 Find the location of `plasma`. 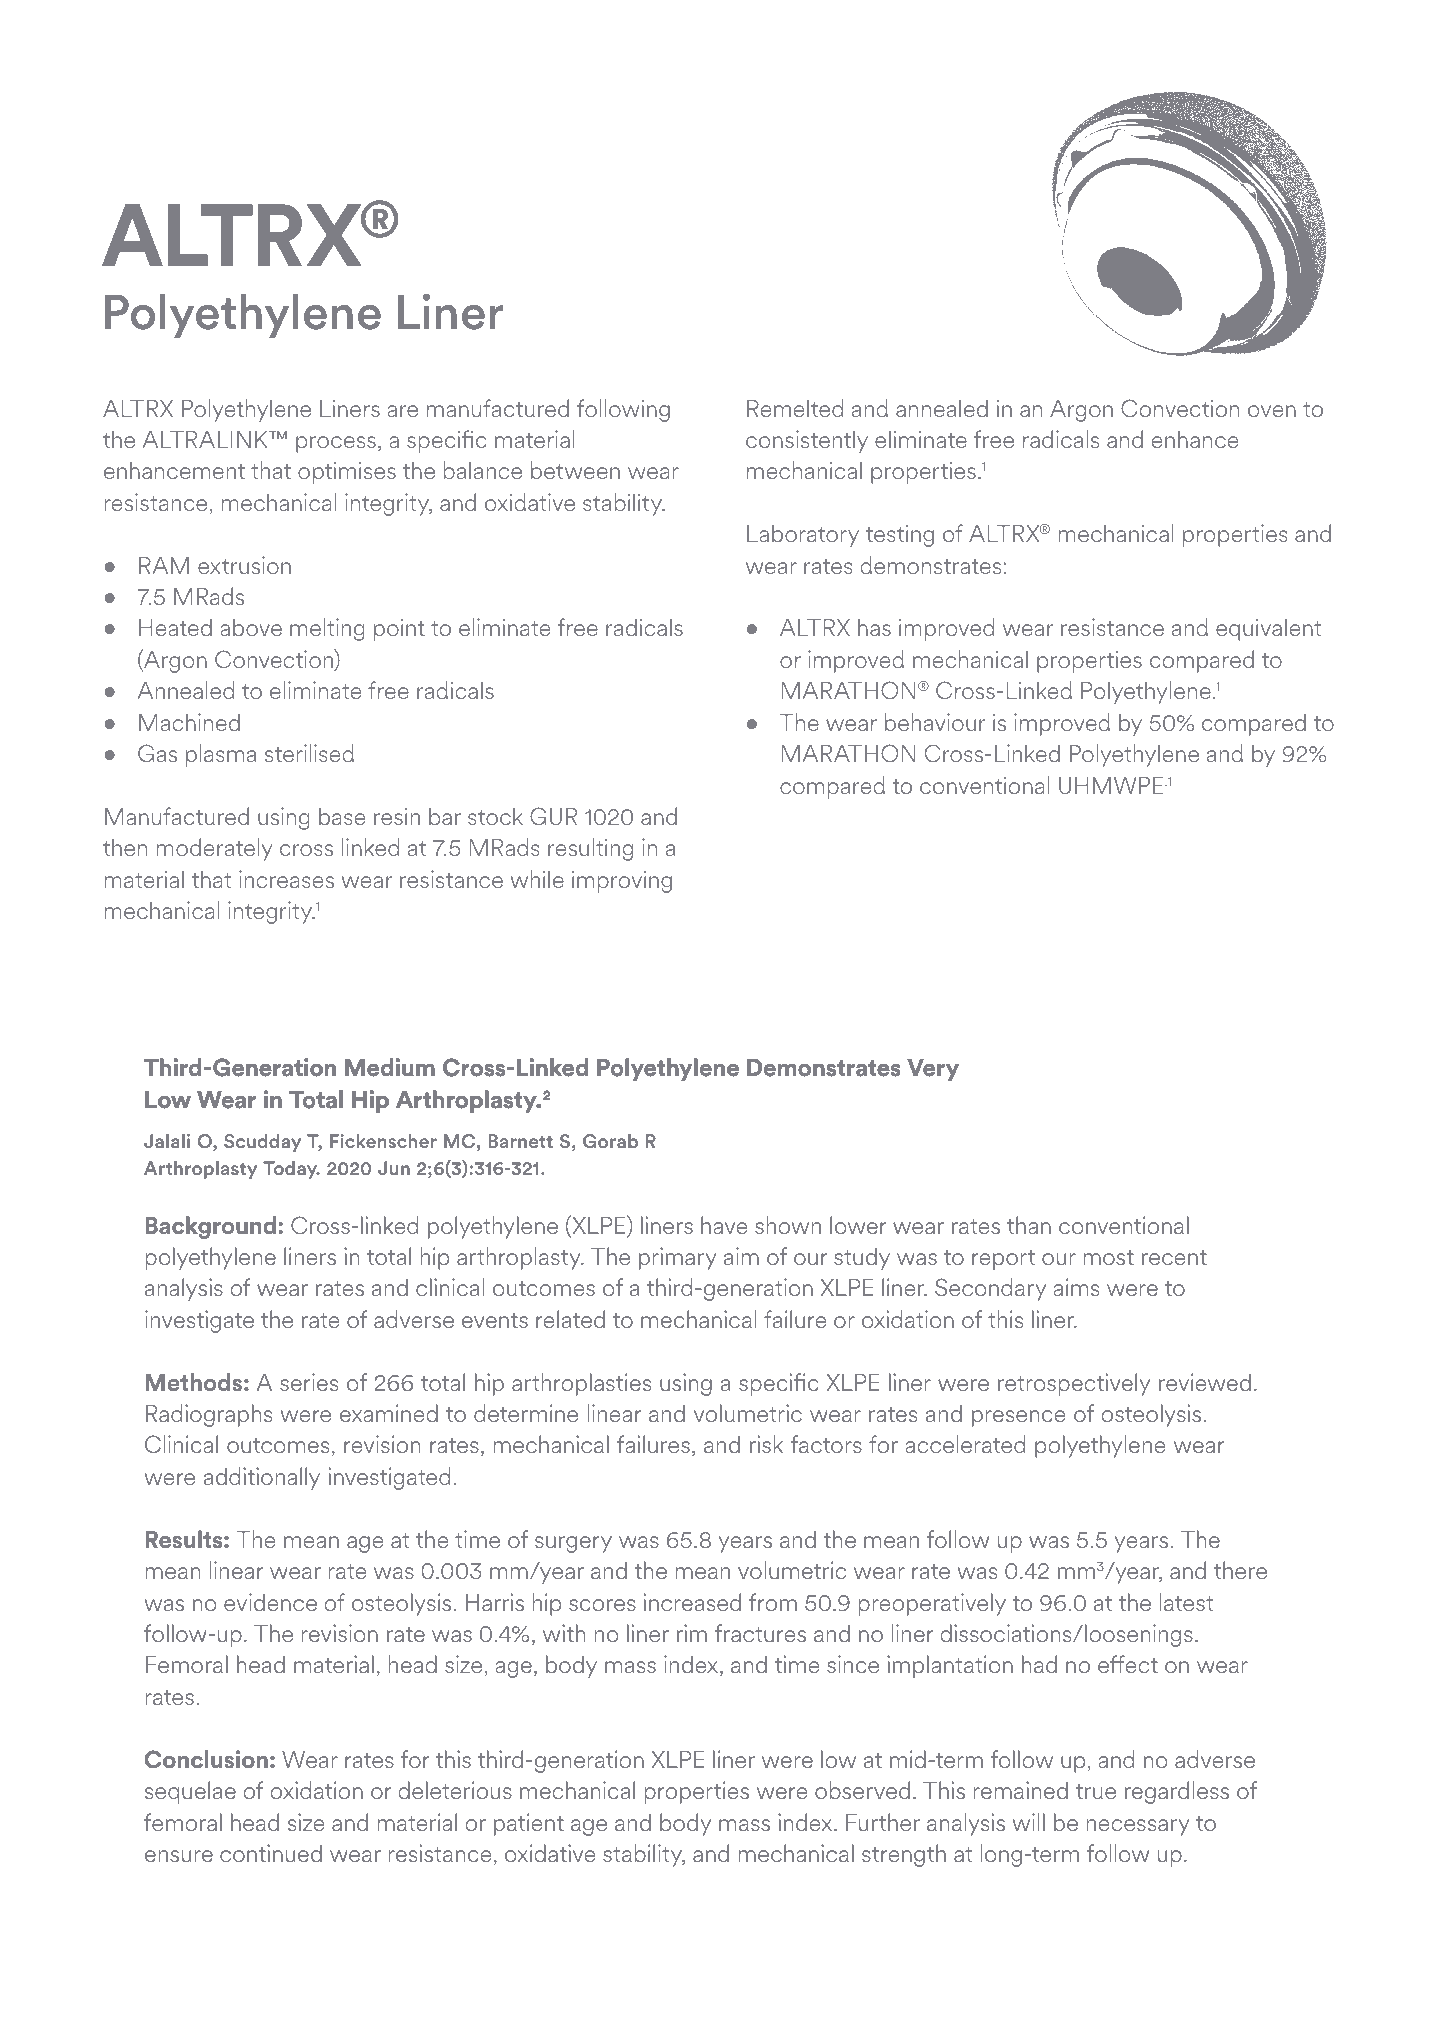

plasma is located at coordinates (221, 755).
